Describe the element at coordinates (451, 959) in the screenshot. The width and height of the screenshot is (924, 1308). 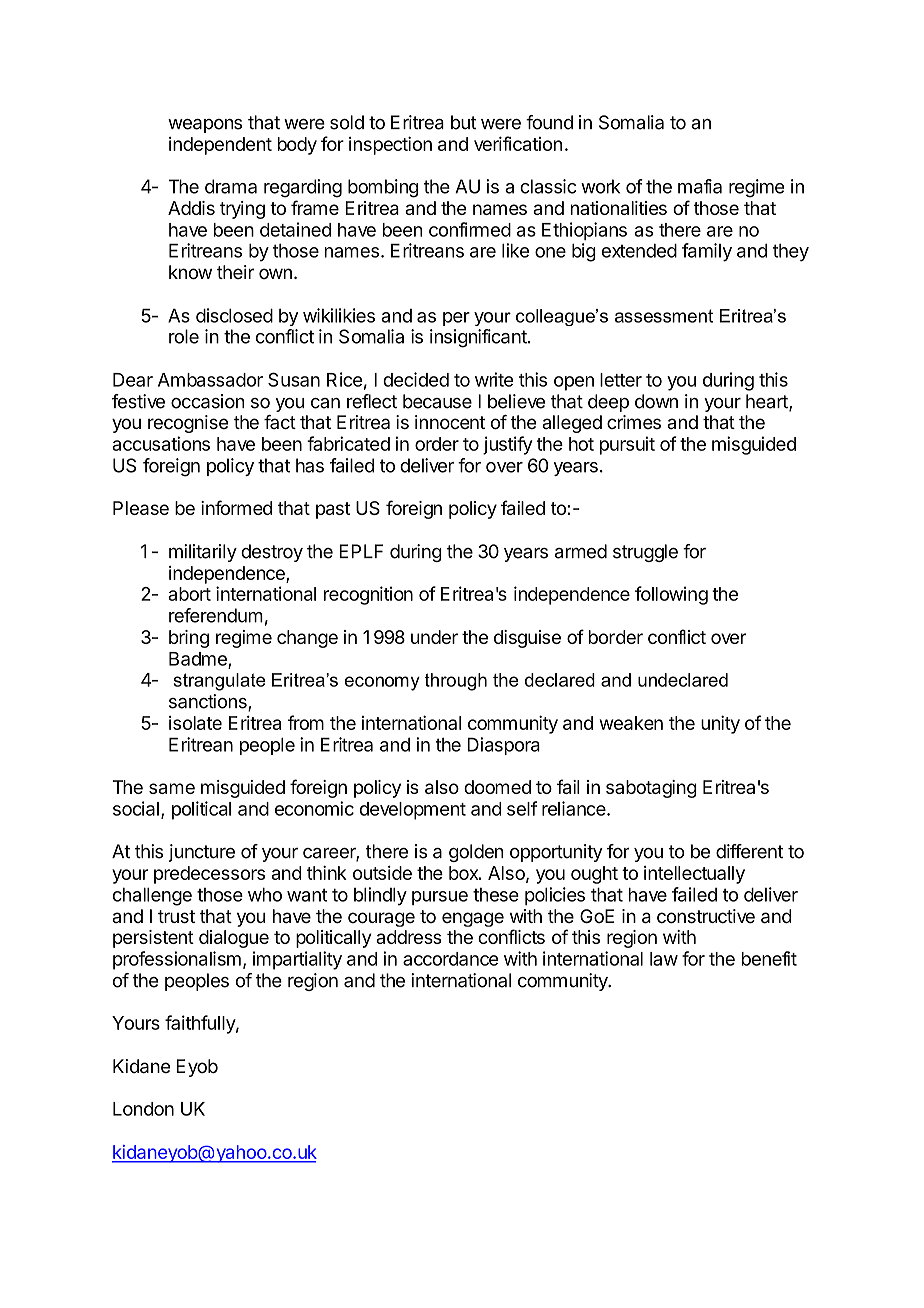
I see `accordance` at that location.
